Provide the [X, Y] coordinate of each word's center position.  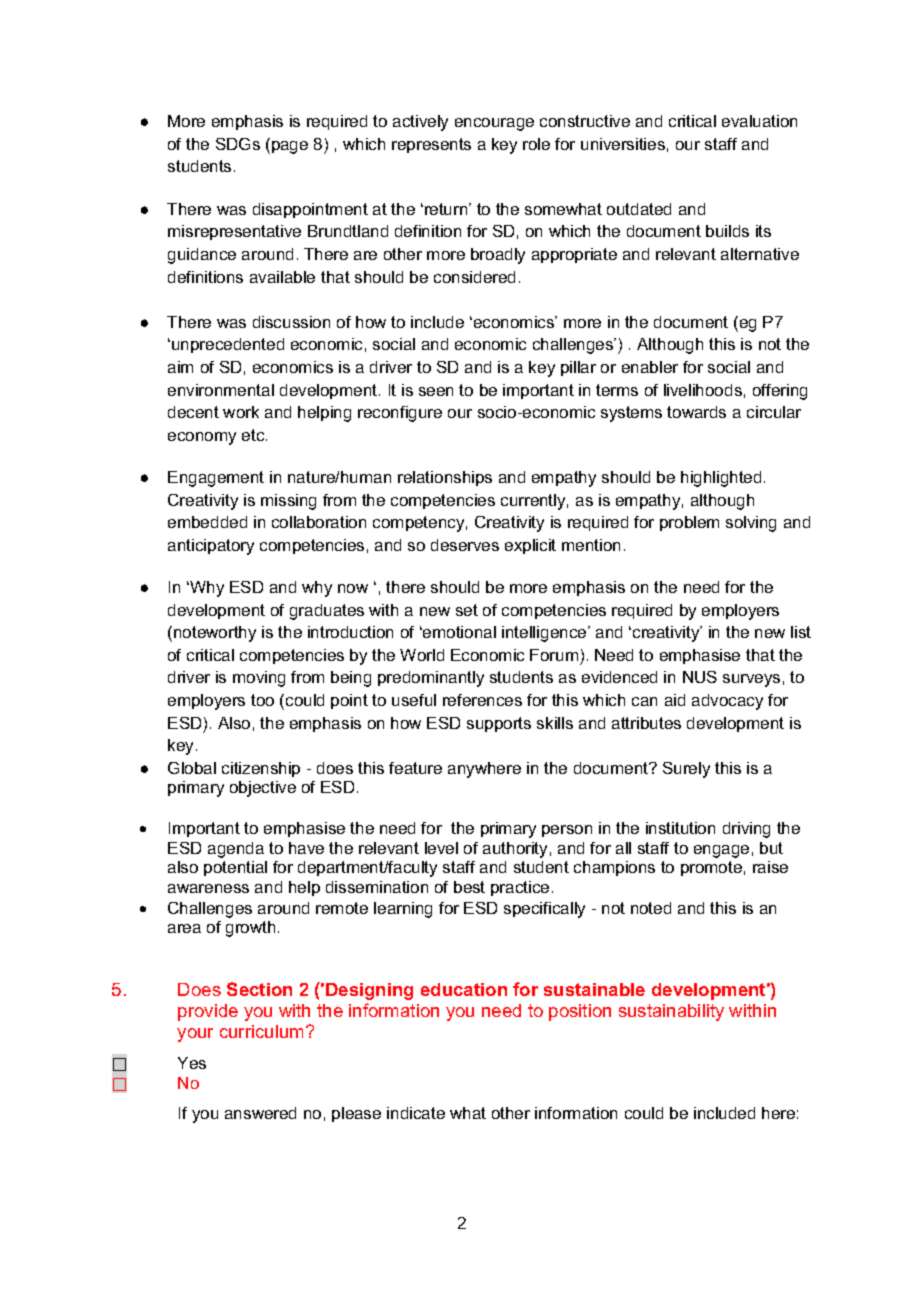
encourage [494, 124]
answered [260, 1113]
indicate [416, 1113]
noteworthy [215, 634]
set [467, 610]
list [801, 632]
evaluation [759, 121]
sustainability [671, 1012]
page [290, 147]
